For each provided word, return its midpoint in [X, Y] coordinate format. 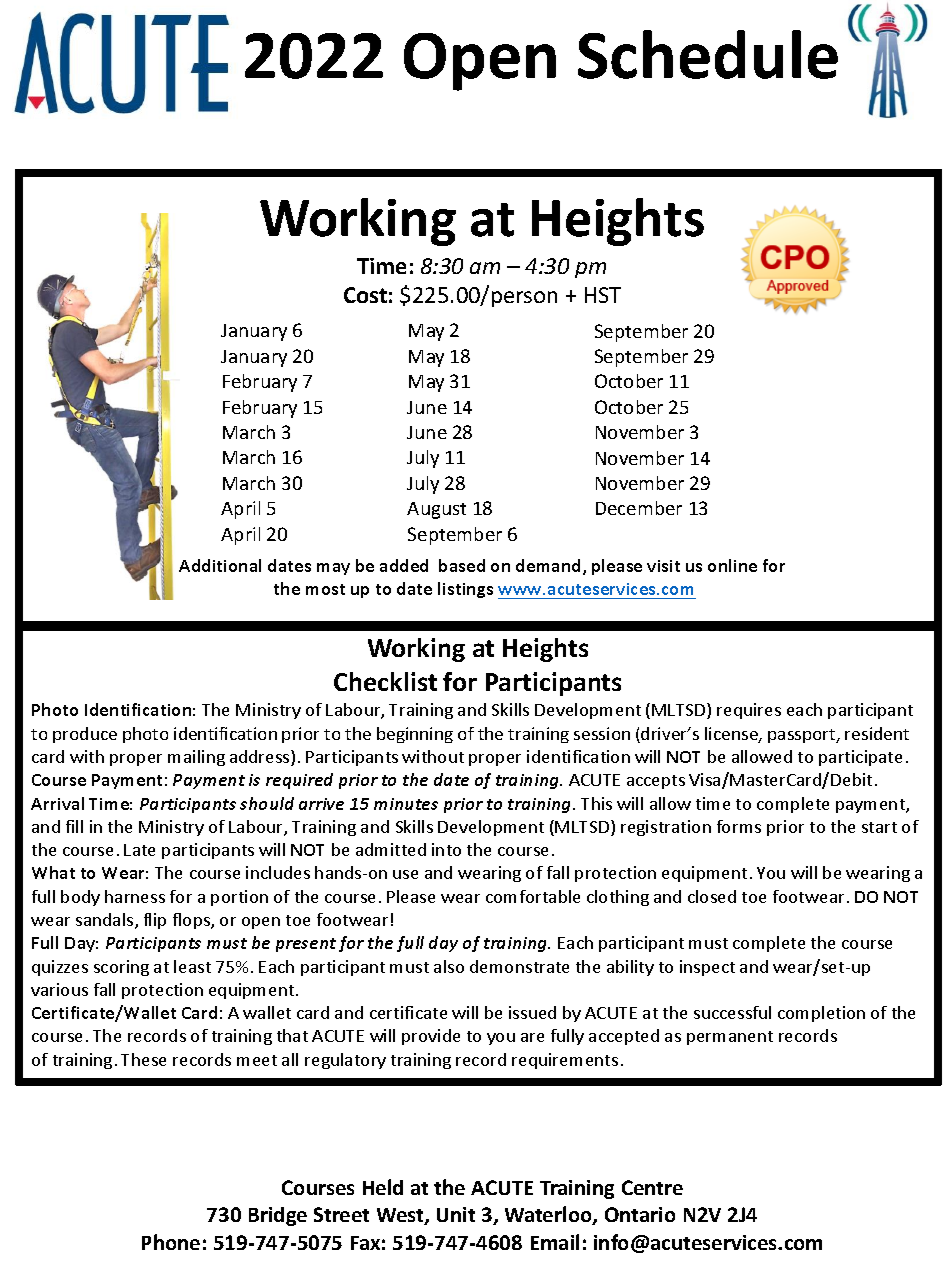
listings [465, 590]
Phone [171, 1242]
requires [749, 711]
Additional [220, 565]
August [436, 510]
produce [85, 735]
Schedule [708, 54]
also [449, 966]
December [639, 508]
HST [603, 295]
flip [155, 921]
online [732, 565]
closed [712, 896]
